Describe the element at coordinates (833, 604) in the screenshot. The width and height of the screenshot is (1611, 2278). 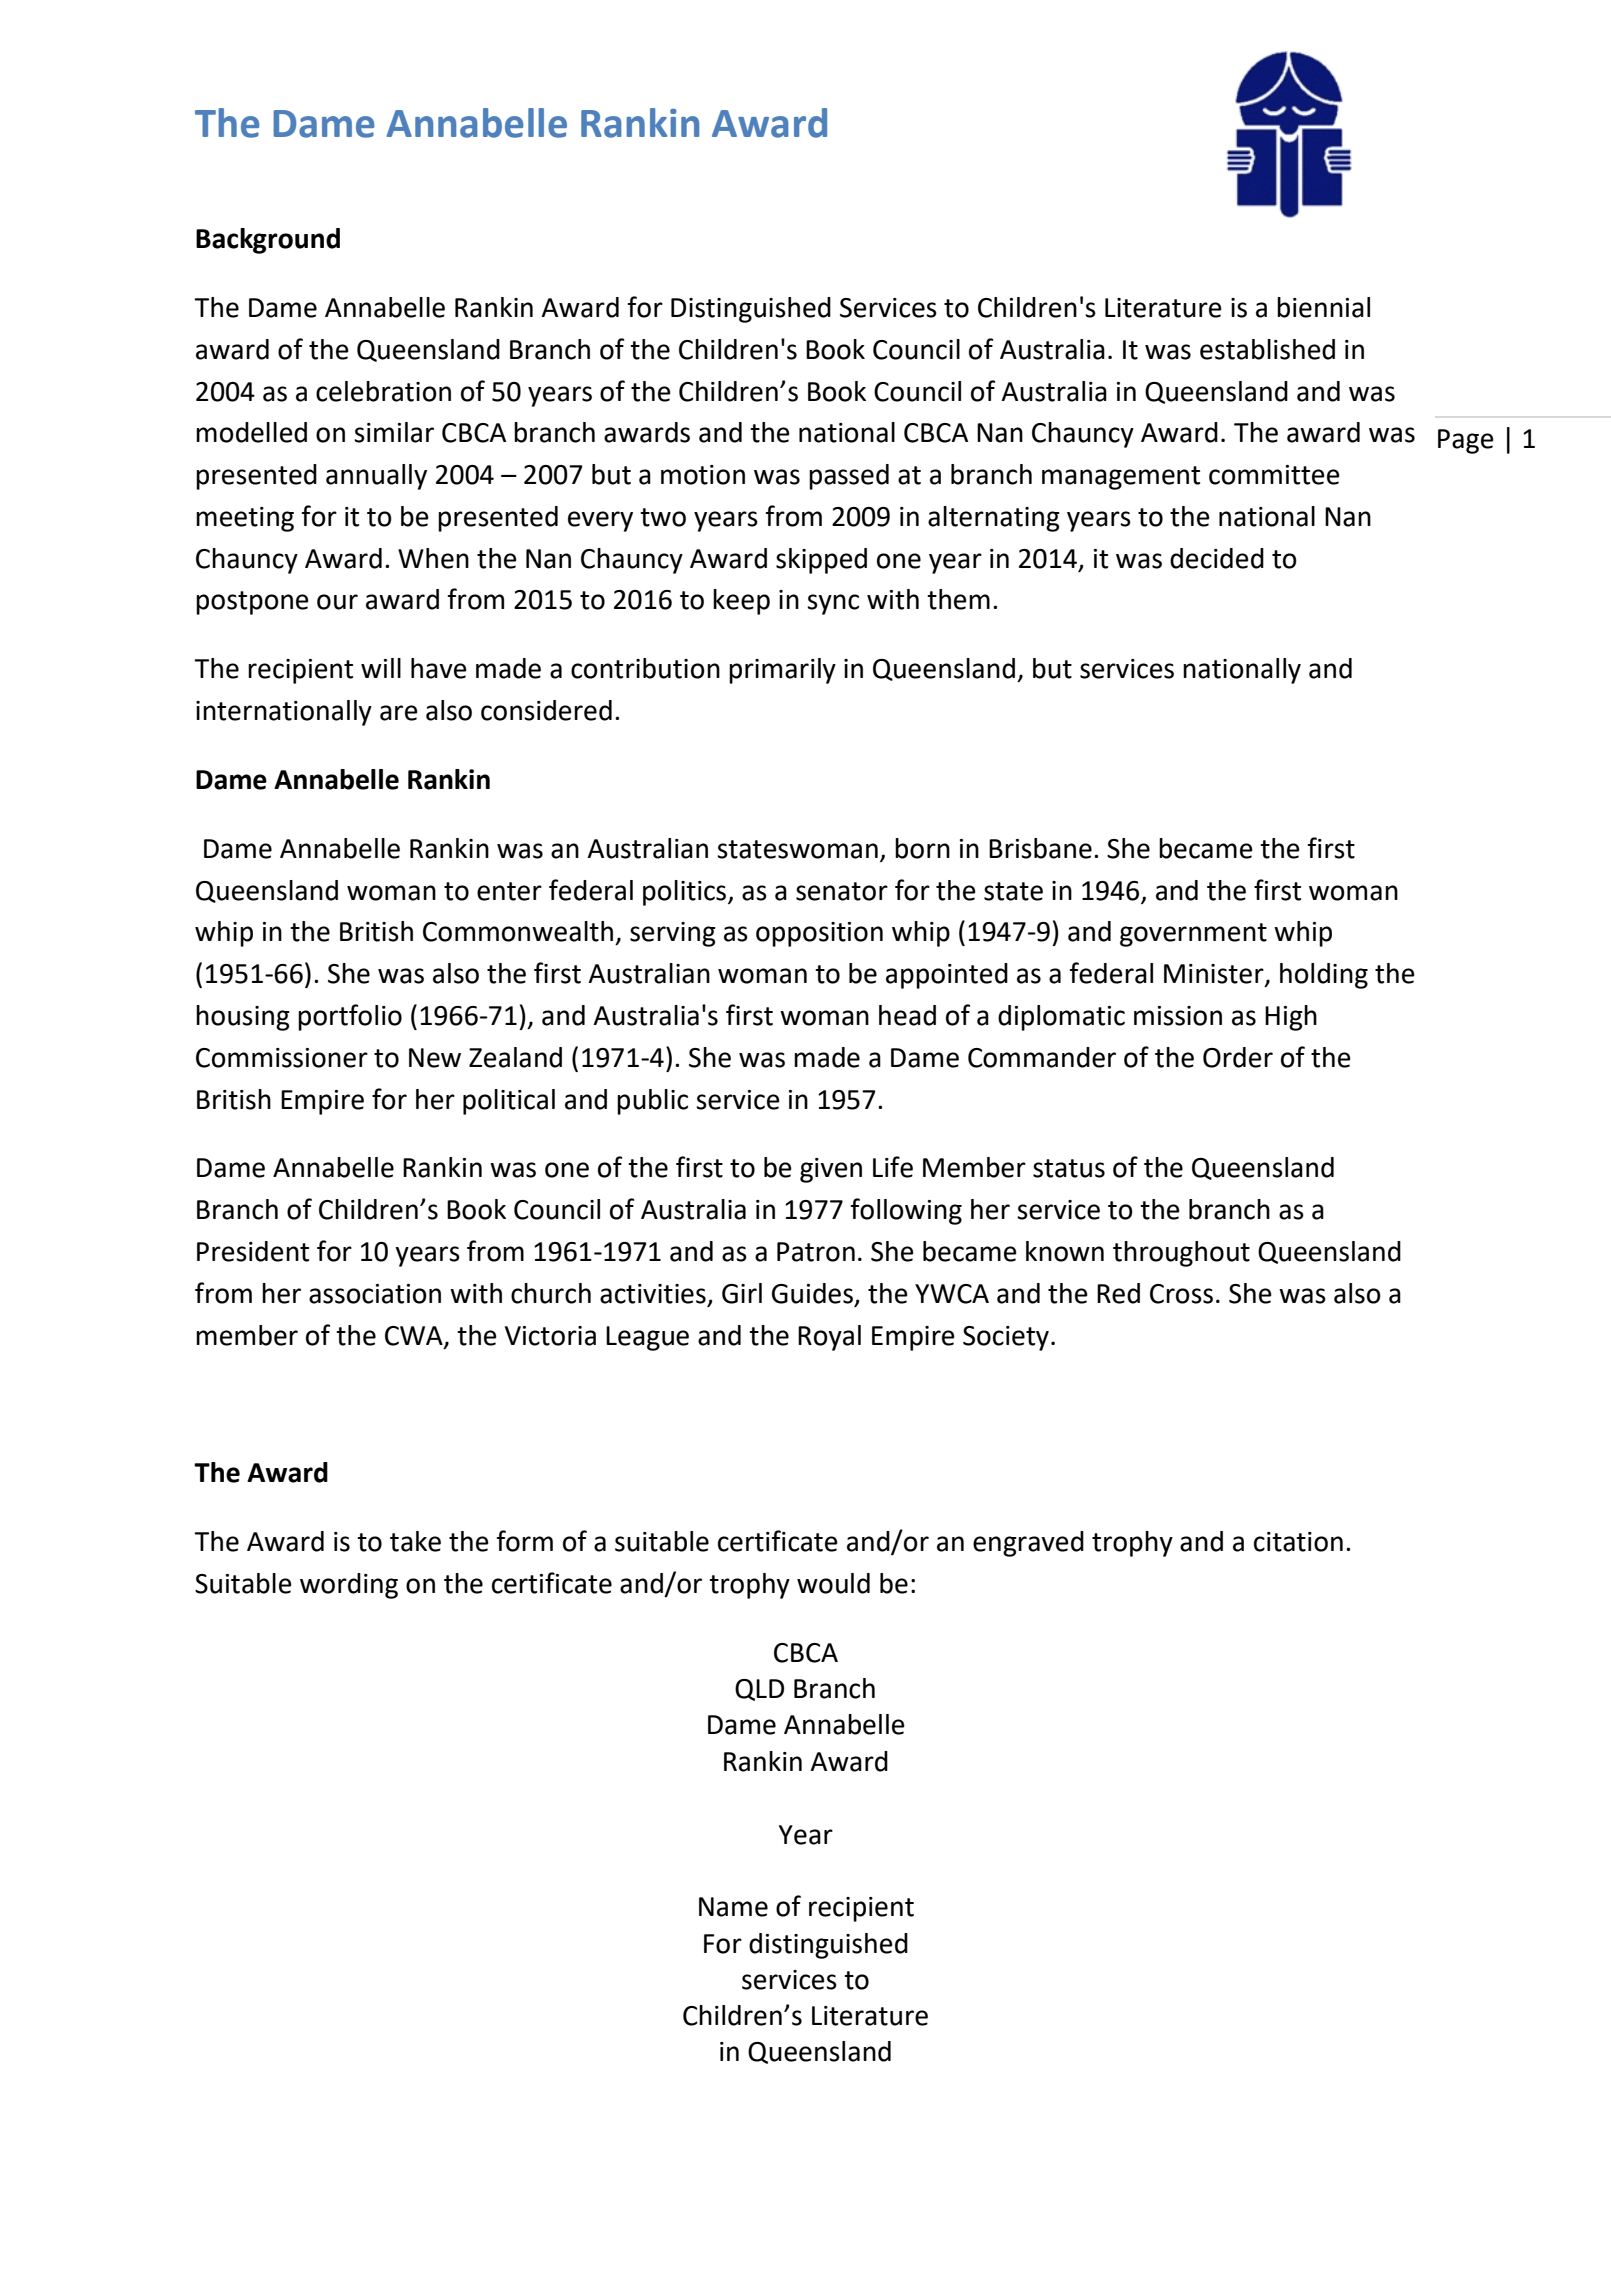
I see `sync` at that location.
